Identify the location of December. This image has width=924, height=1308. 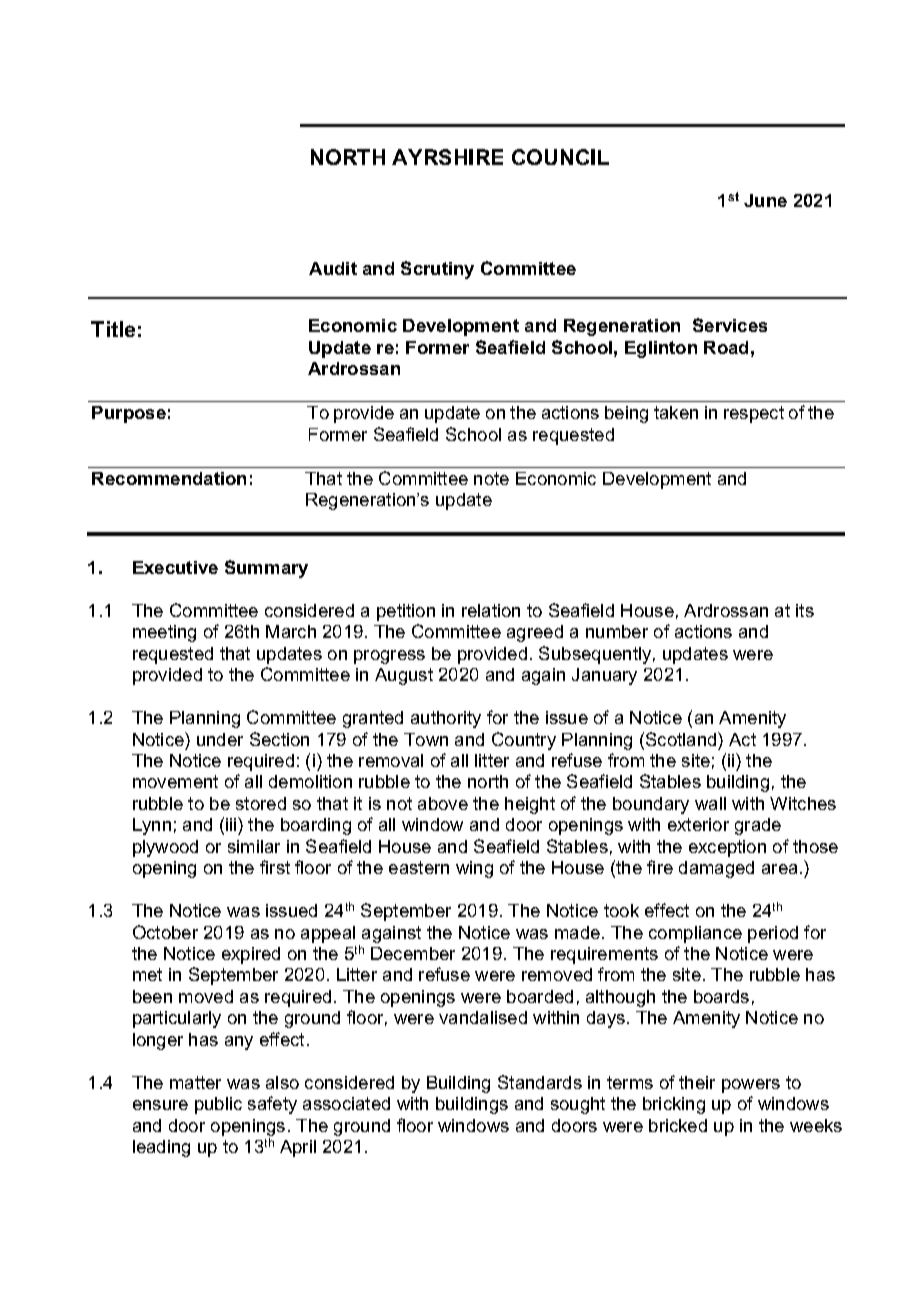
(413, 953).
